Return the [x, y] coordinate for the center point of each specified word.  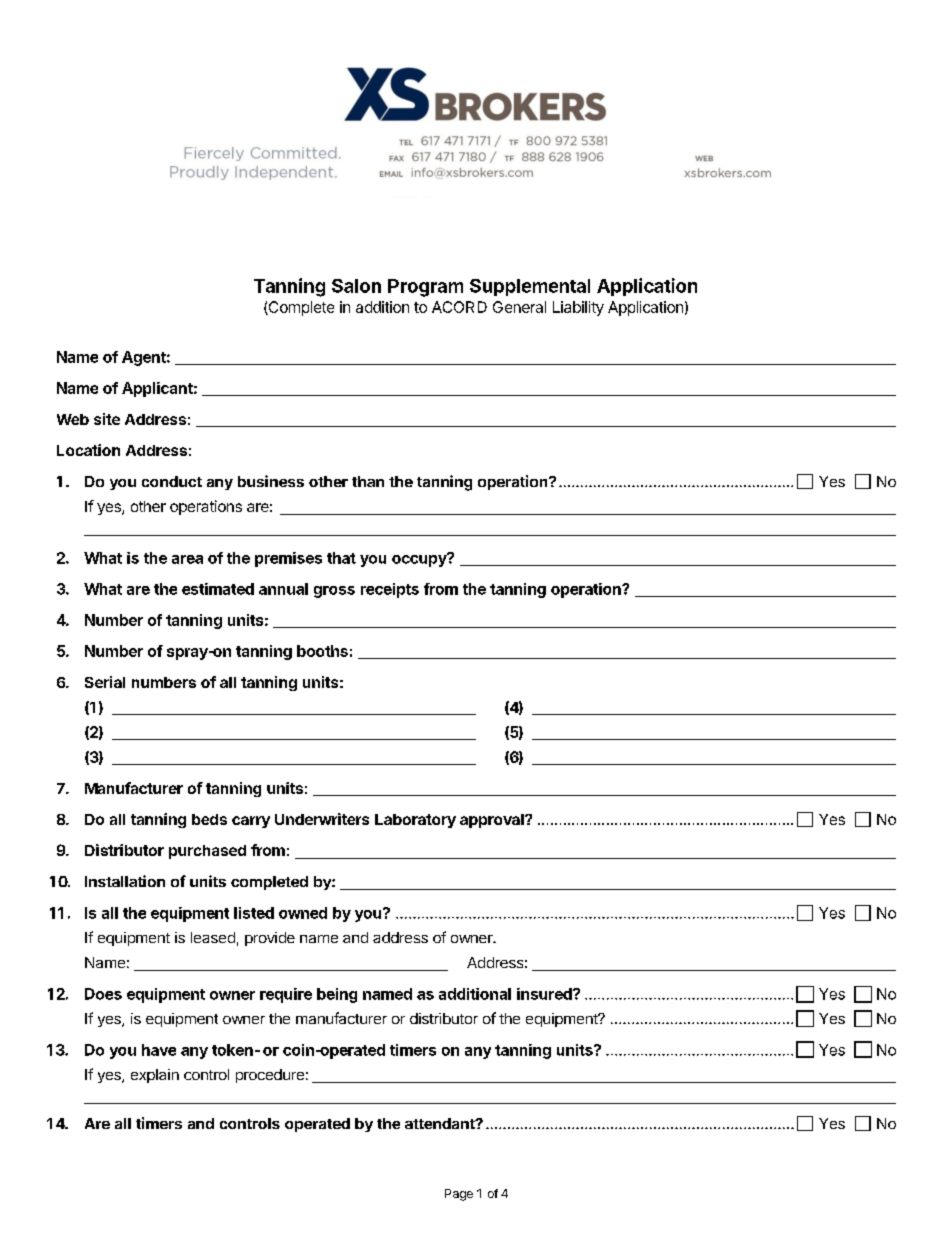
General [519, 307]
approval [493, 821]
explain [155, 1076]
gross [334, 592]
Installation [125, 881]
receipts [390, 590]
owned [303, 913]
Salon [356, 286]
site [107, 419]
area [187, 559]
